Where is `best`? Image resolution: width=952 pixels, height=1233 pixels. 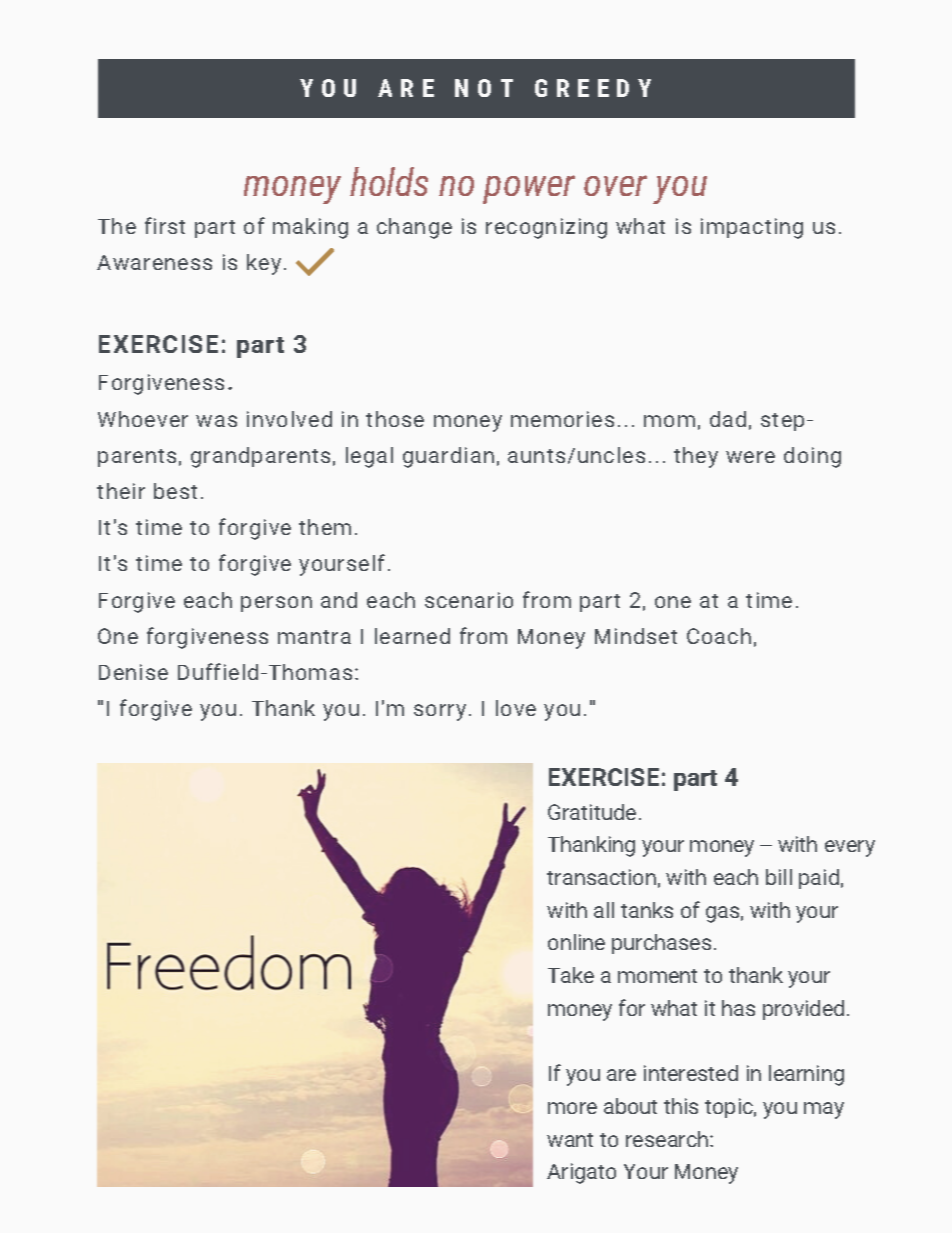
best is located at coordinates (175, 491).
